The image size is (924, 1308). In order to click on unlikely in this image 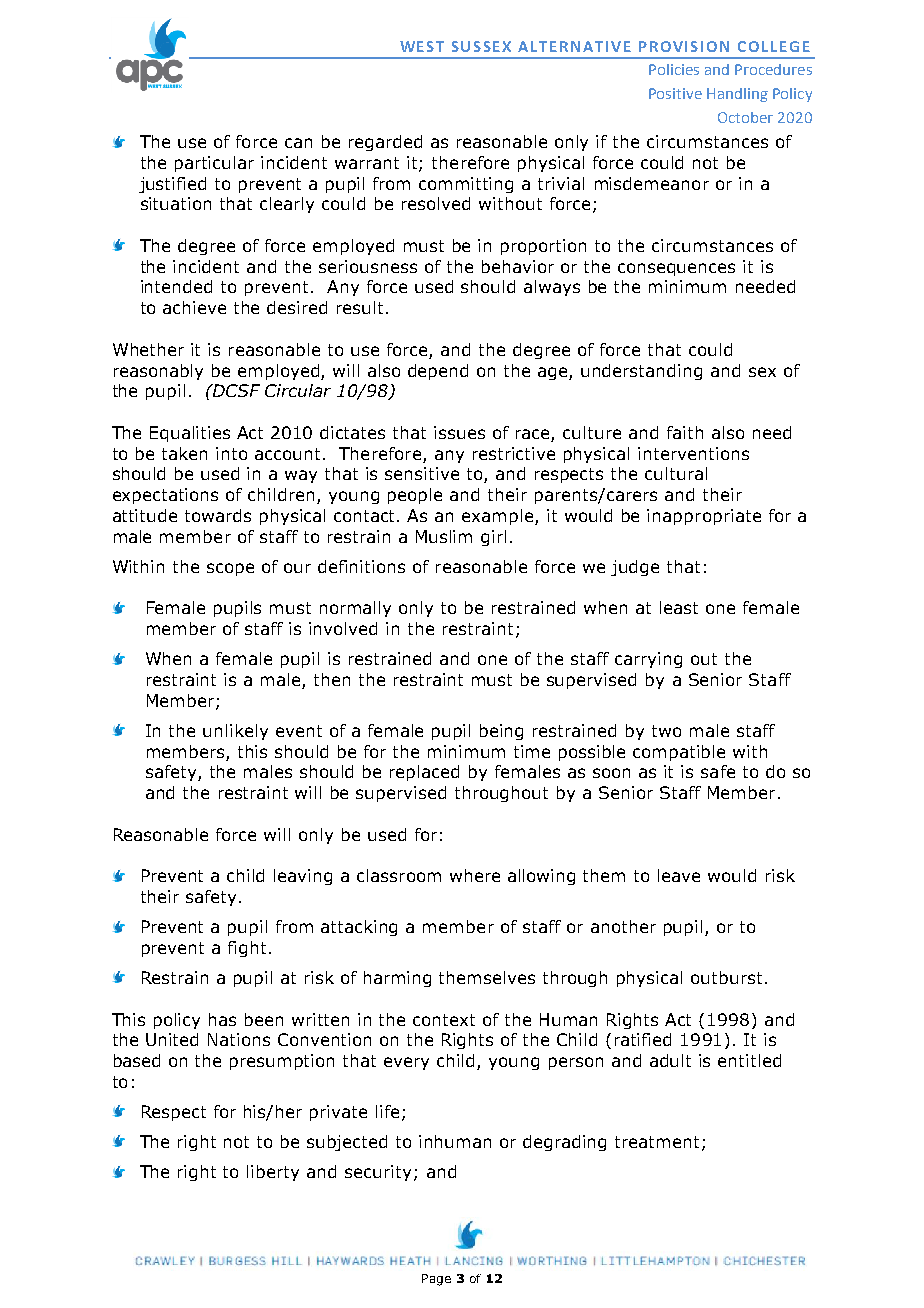, I will do `click(235, 732)`.
